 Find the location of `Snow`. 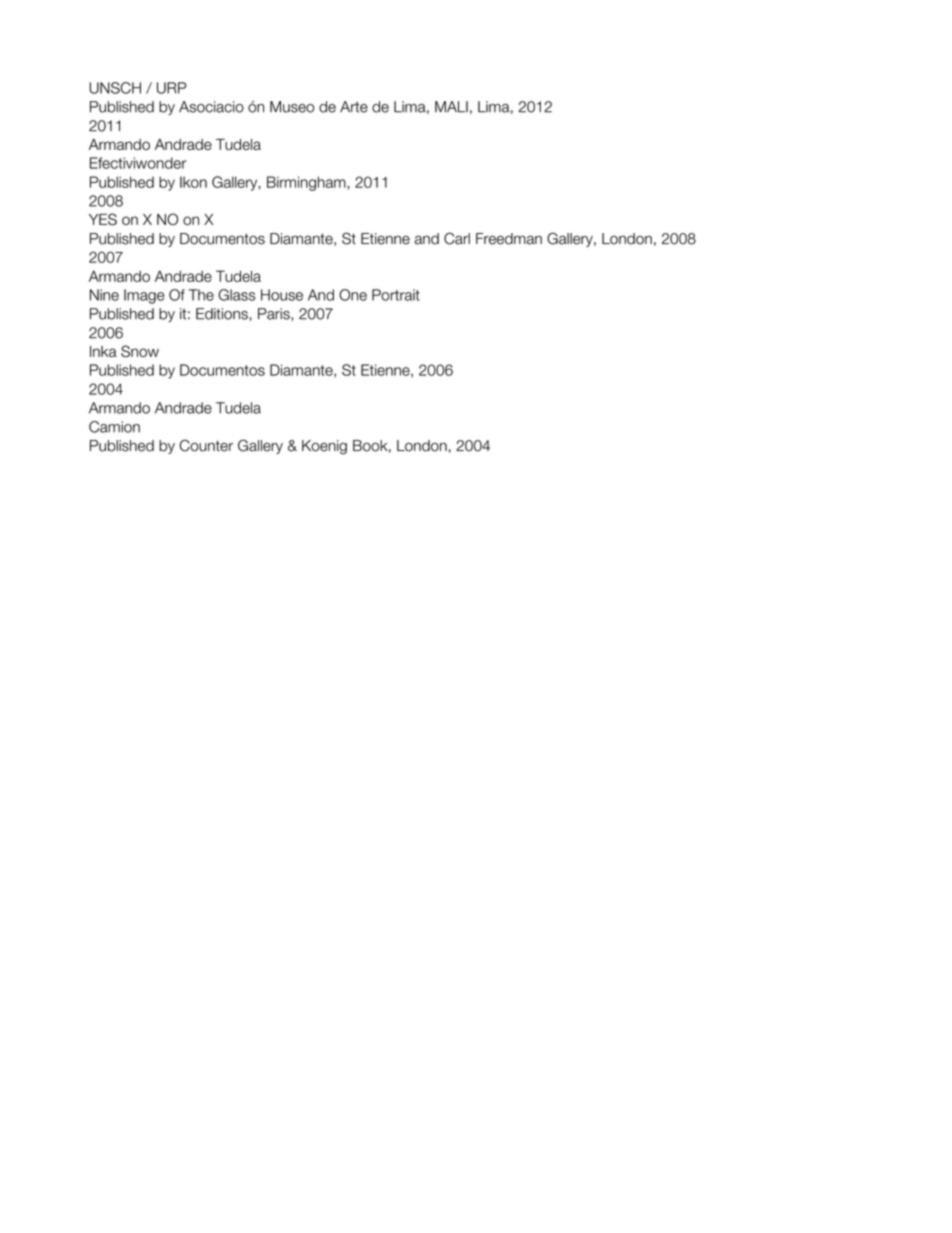

Snow is located at coordinates (140, 351).
